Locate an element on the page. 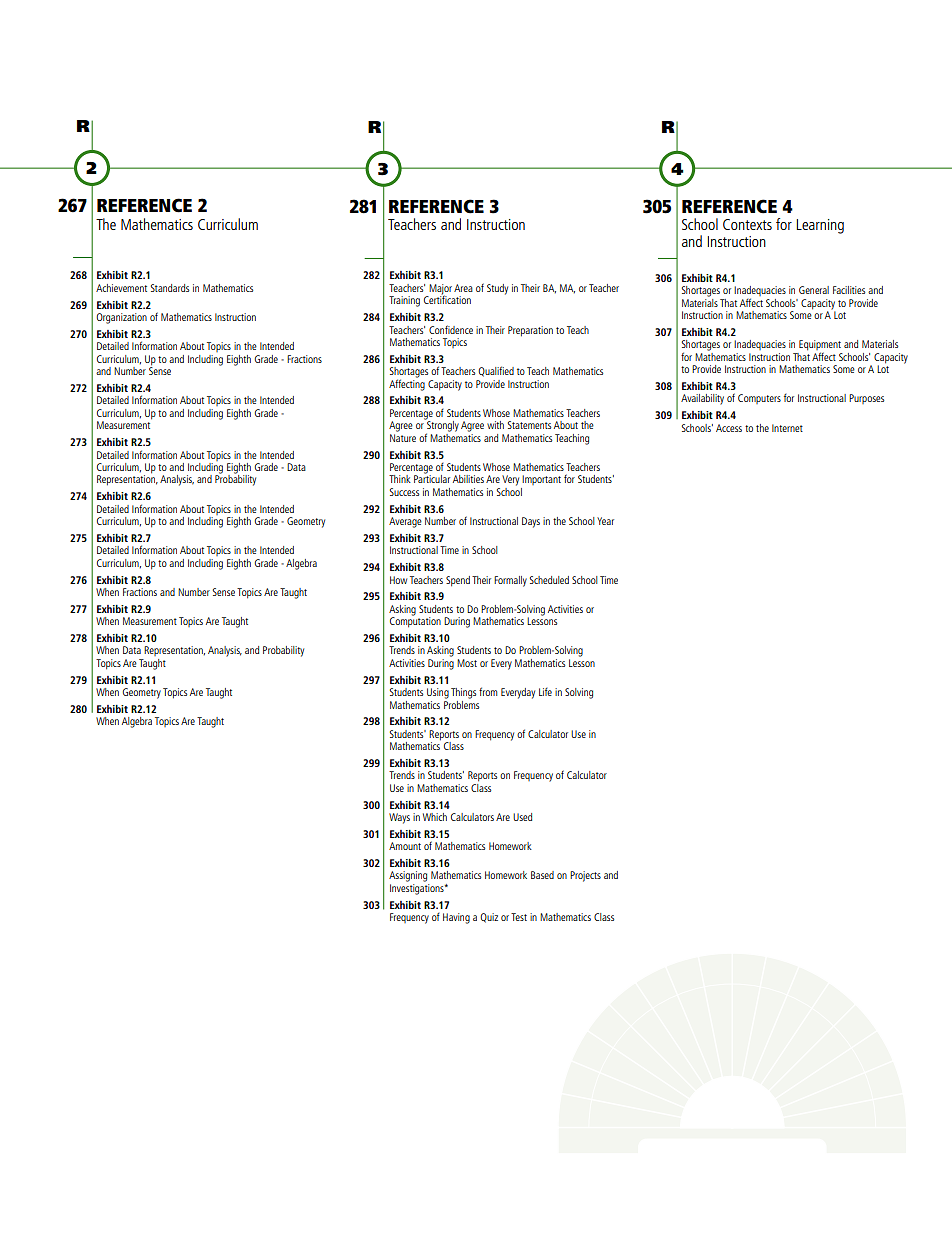  Study is located at coordinates (497, 289).
